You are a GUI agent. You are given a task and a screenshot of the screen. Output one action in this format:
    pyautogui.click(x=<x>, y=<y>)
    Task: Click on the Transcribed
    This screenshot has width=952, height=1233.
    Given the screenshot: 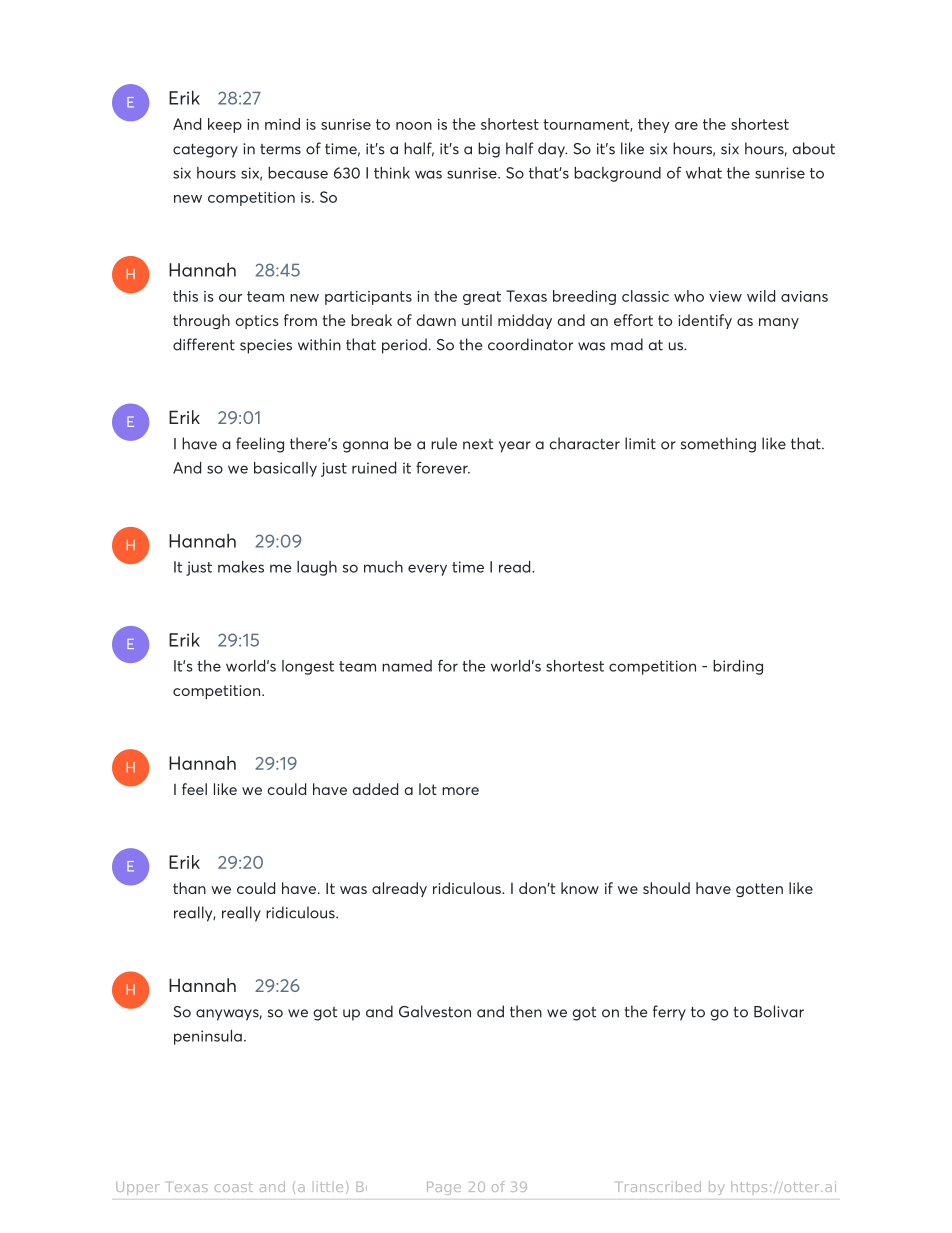 What is the action you would take?
    pyautogui.click(x=659, y=1186)
